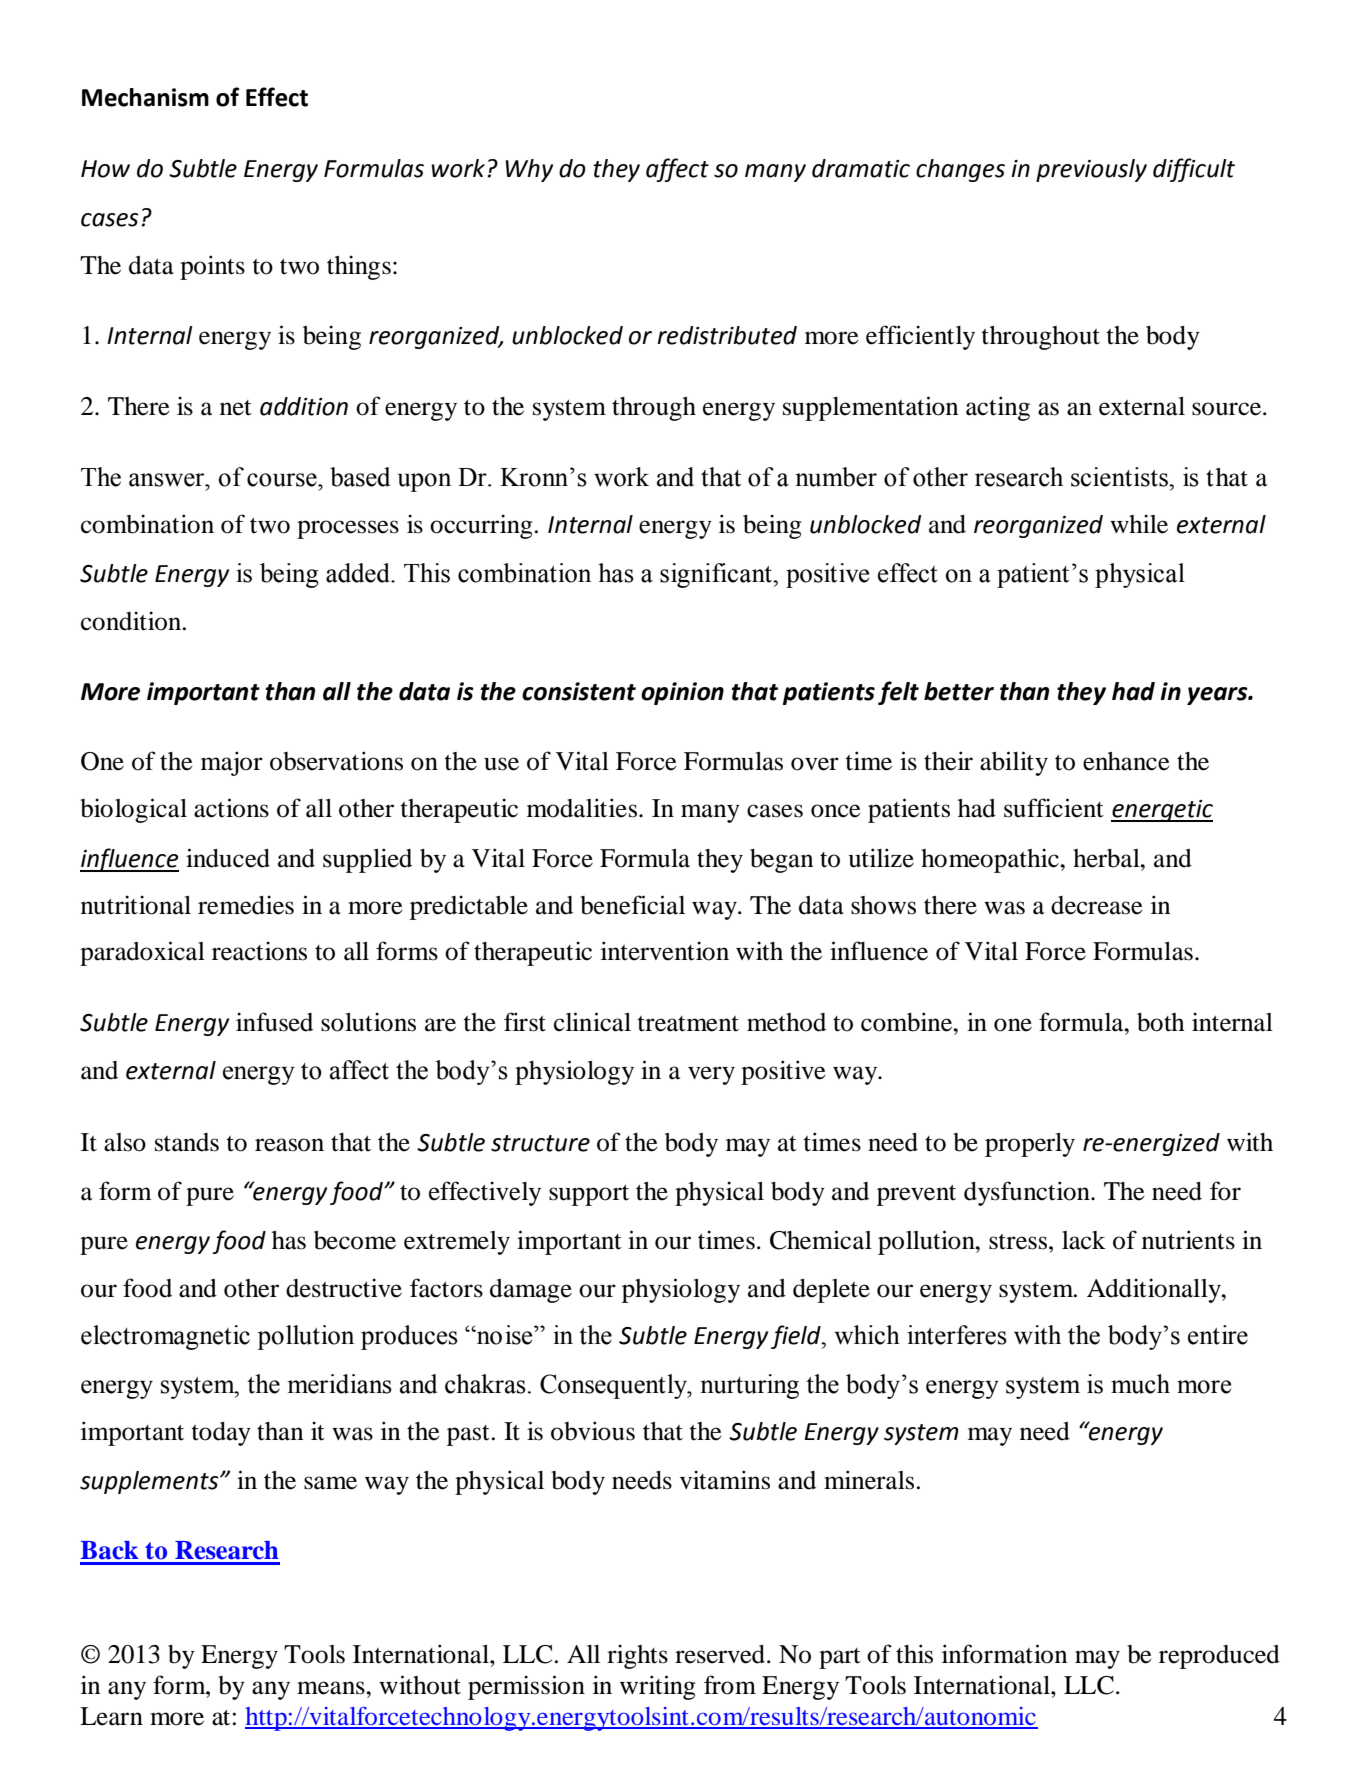  What do you see at coordinates (658, 1687) in the screenshot?
I see `writing` at bounding box center [658, 1687].
